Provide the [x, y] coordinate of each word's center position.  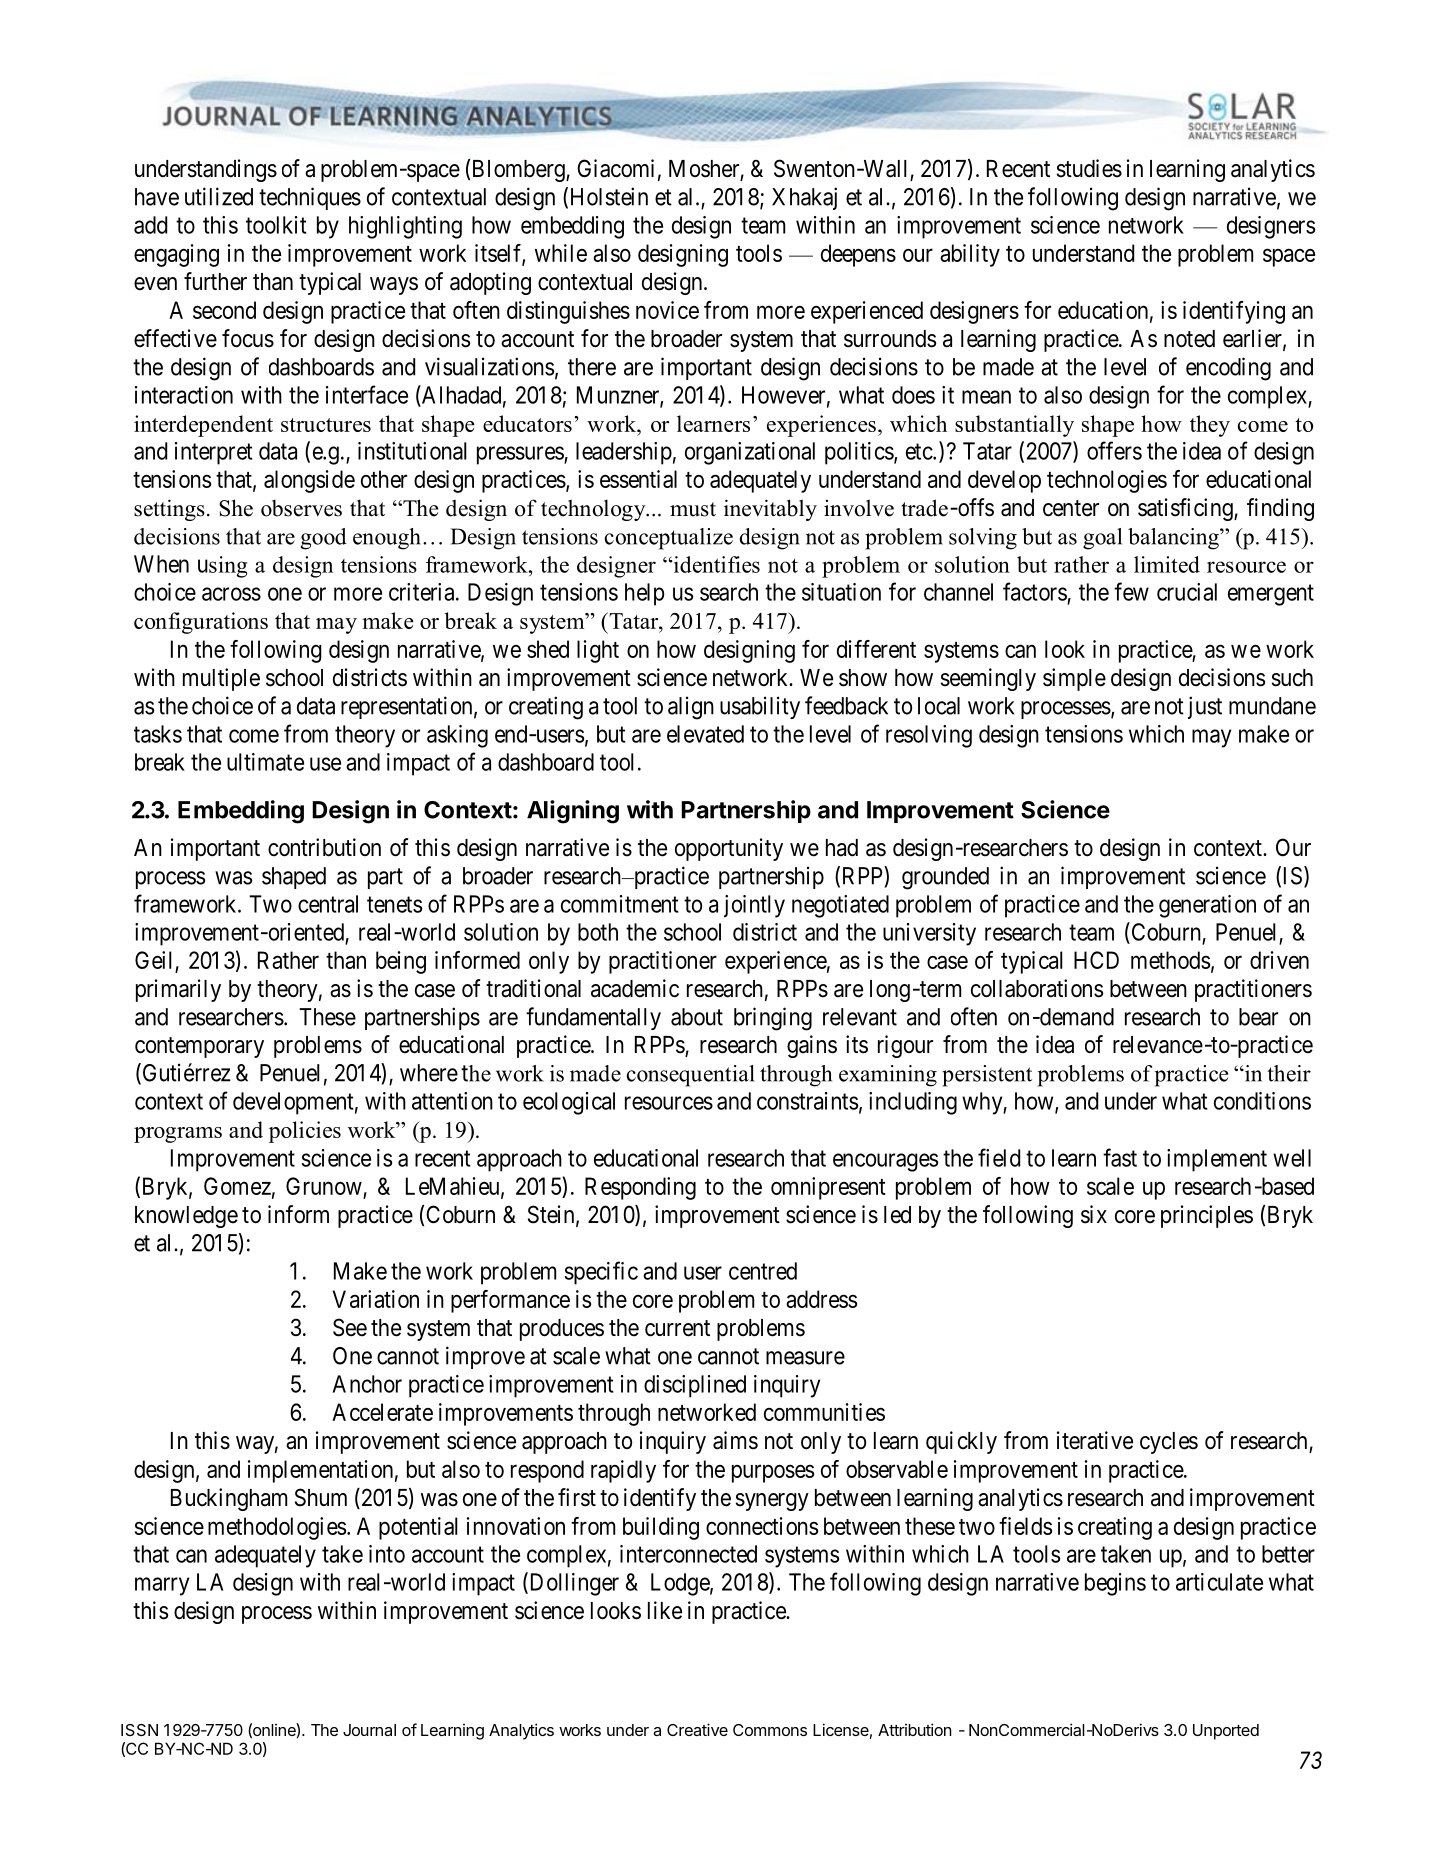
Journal [369, 1730]
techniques [310, 198]
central [328, 904]
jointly [754, 906]
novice [667, 310]
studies [1089, 168]
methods [1170, 960]
